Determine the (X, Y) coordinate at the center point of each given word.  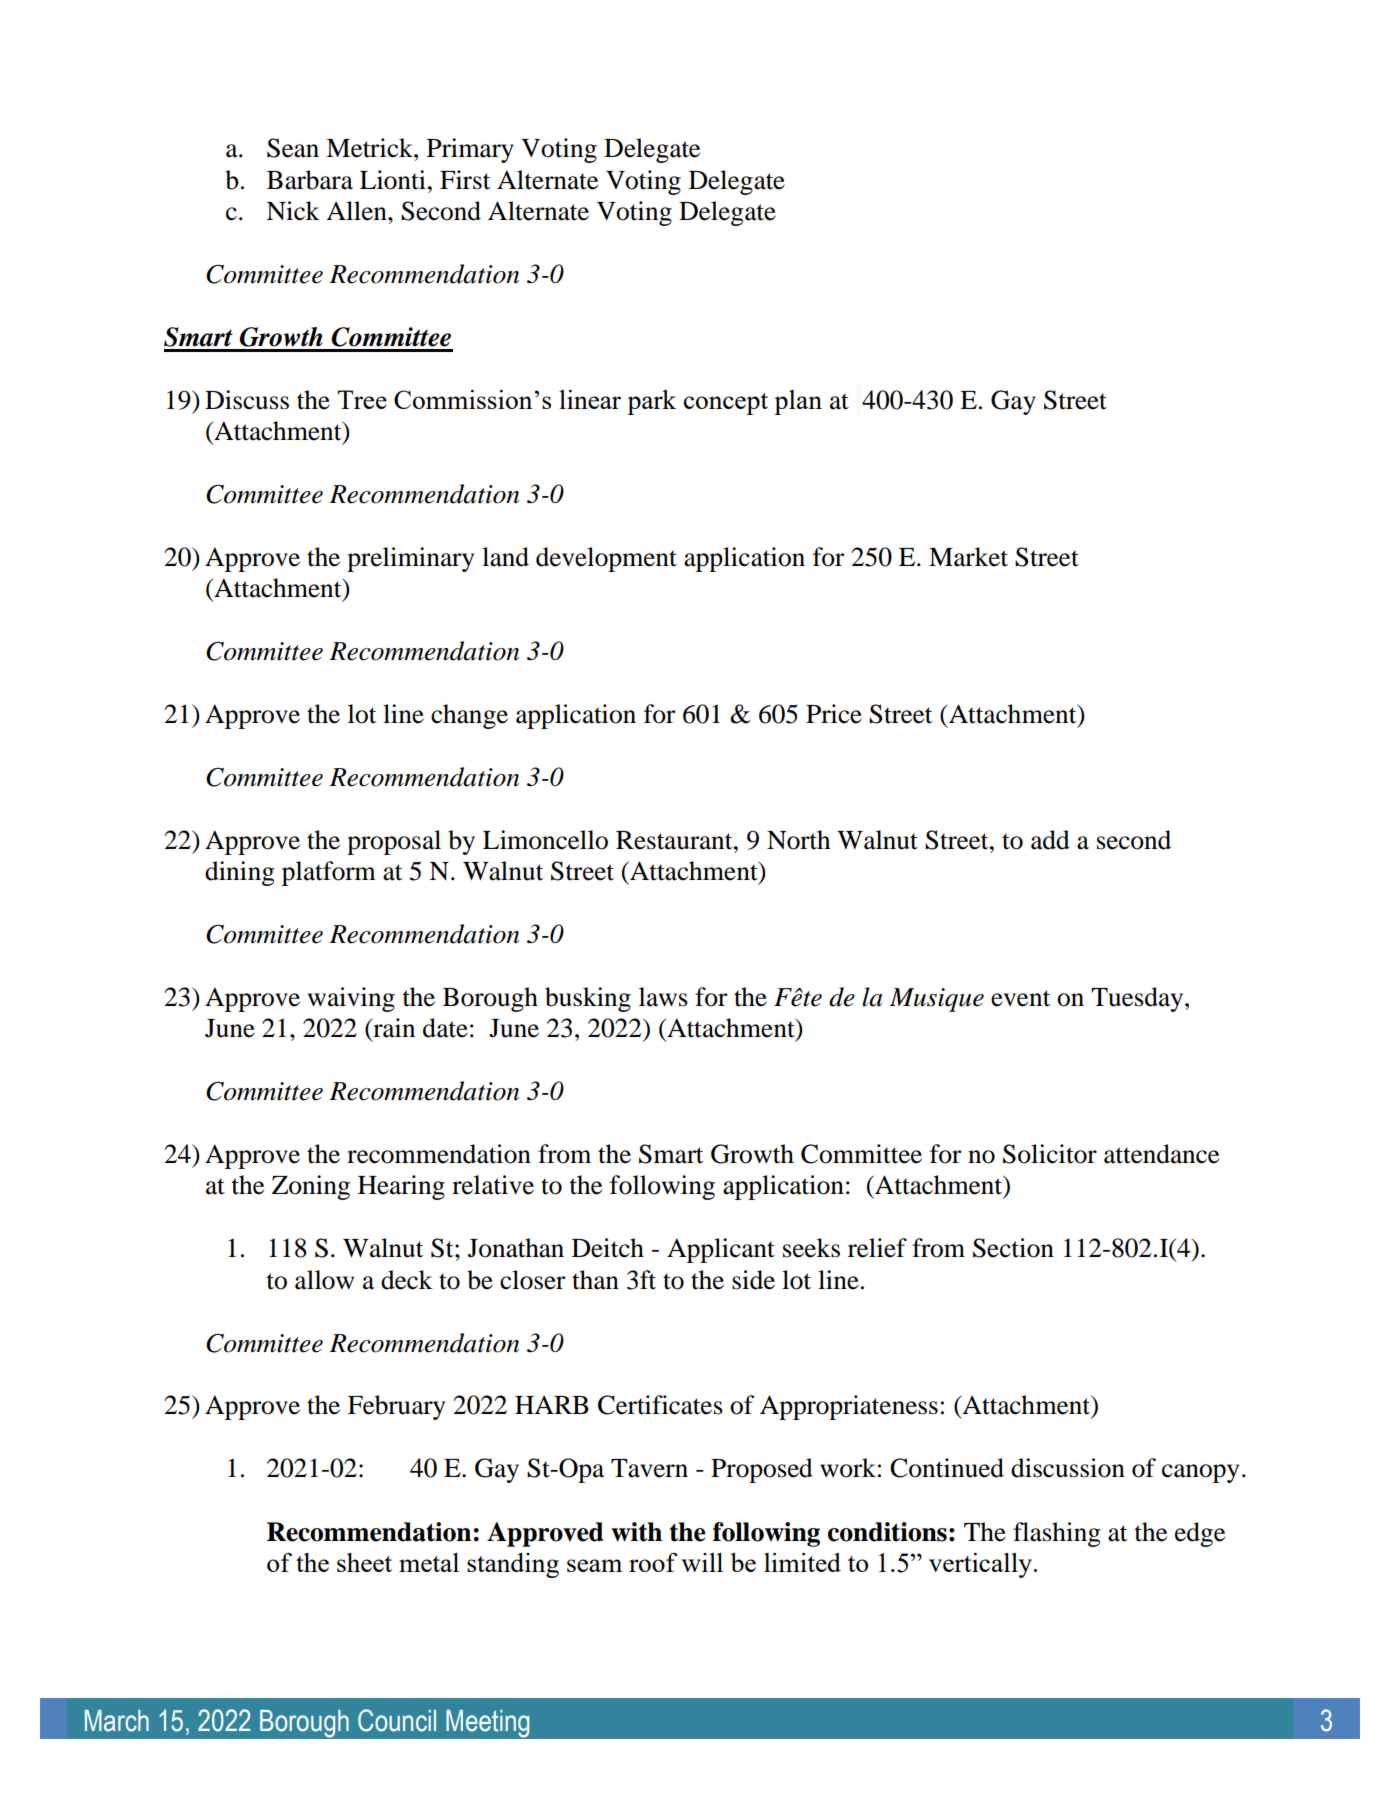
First (465, 180)
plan (798, 402)
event (1020, 998)
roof (653, 1562)
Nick (293, 211)
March (117, 1721)
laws (663, 997)
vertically (982, 1565)
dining (239, 873)
